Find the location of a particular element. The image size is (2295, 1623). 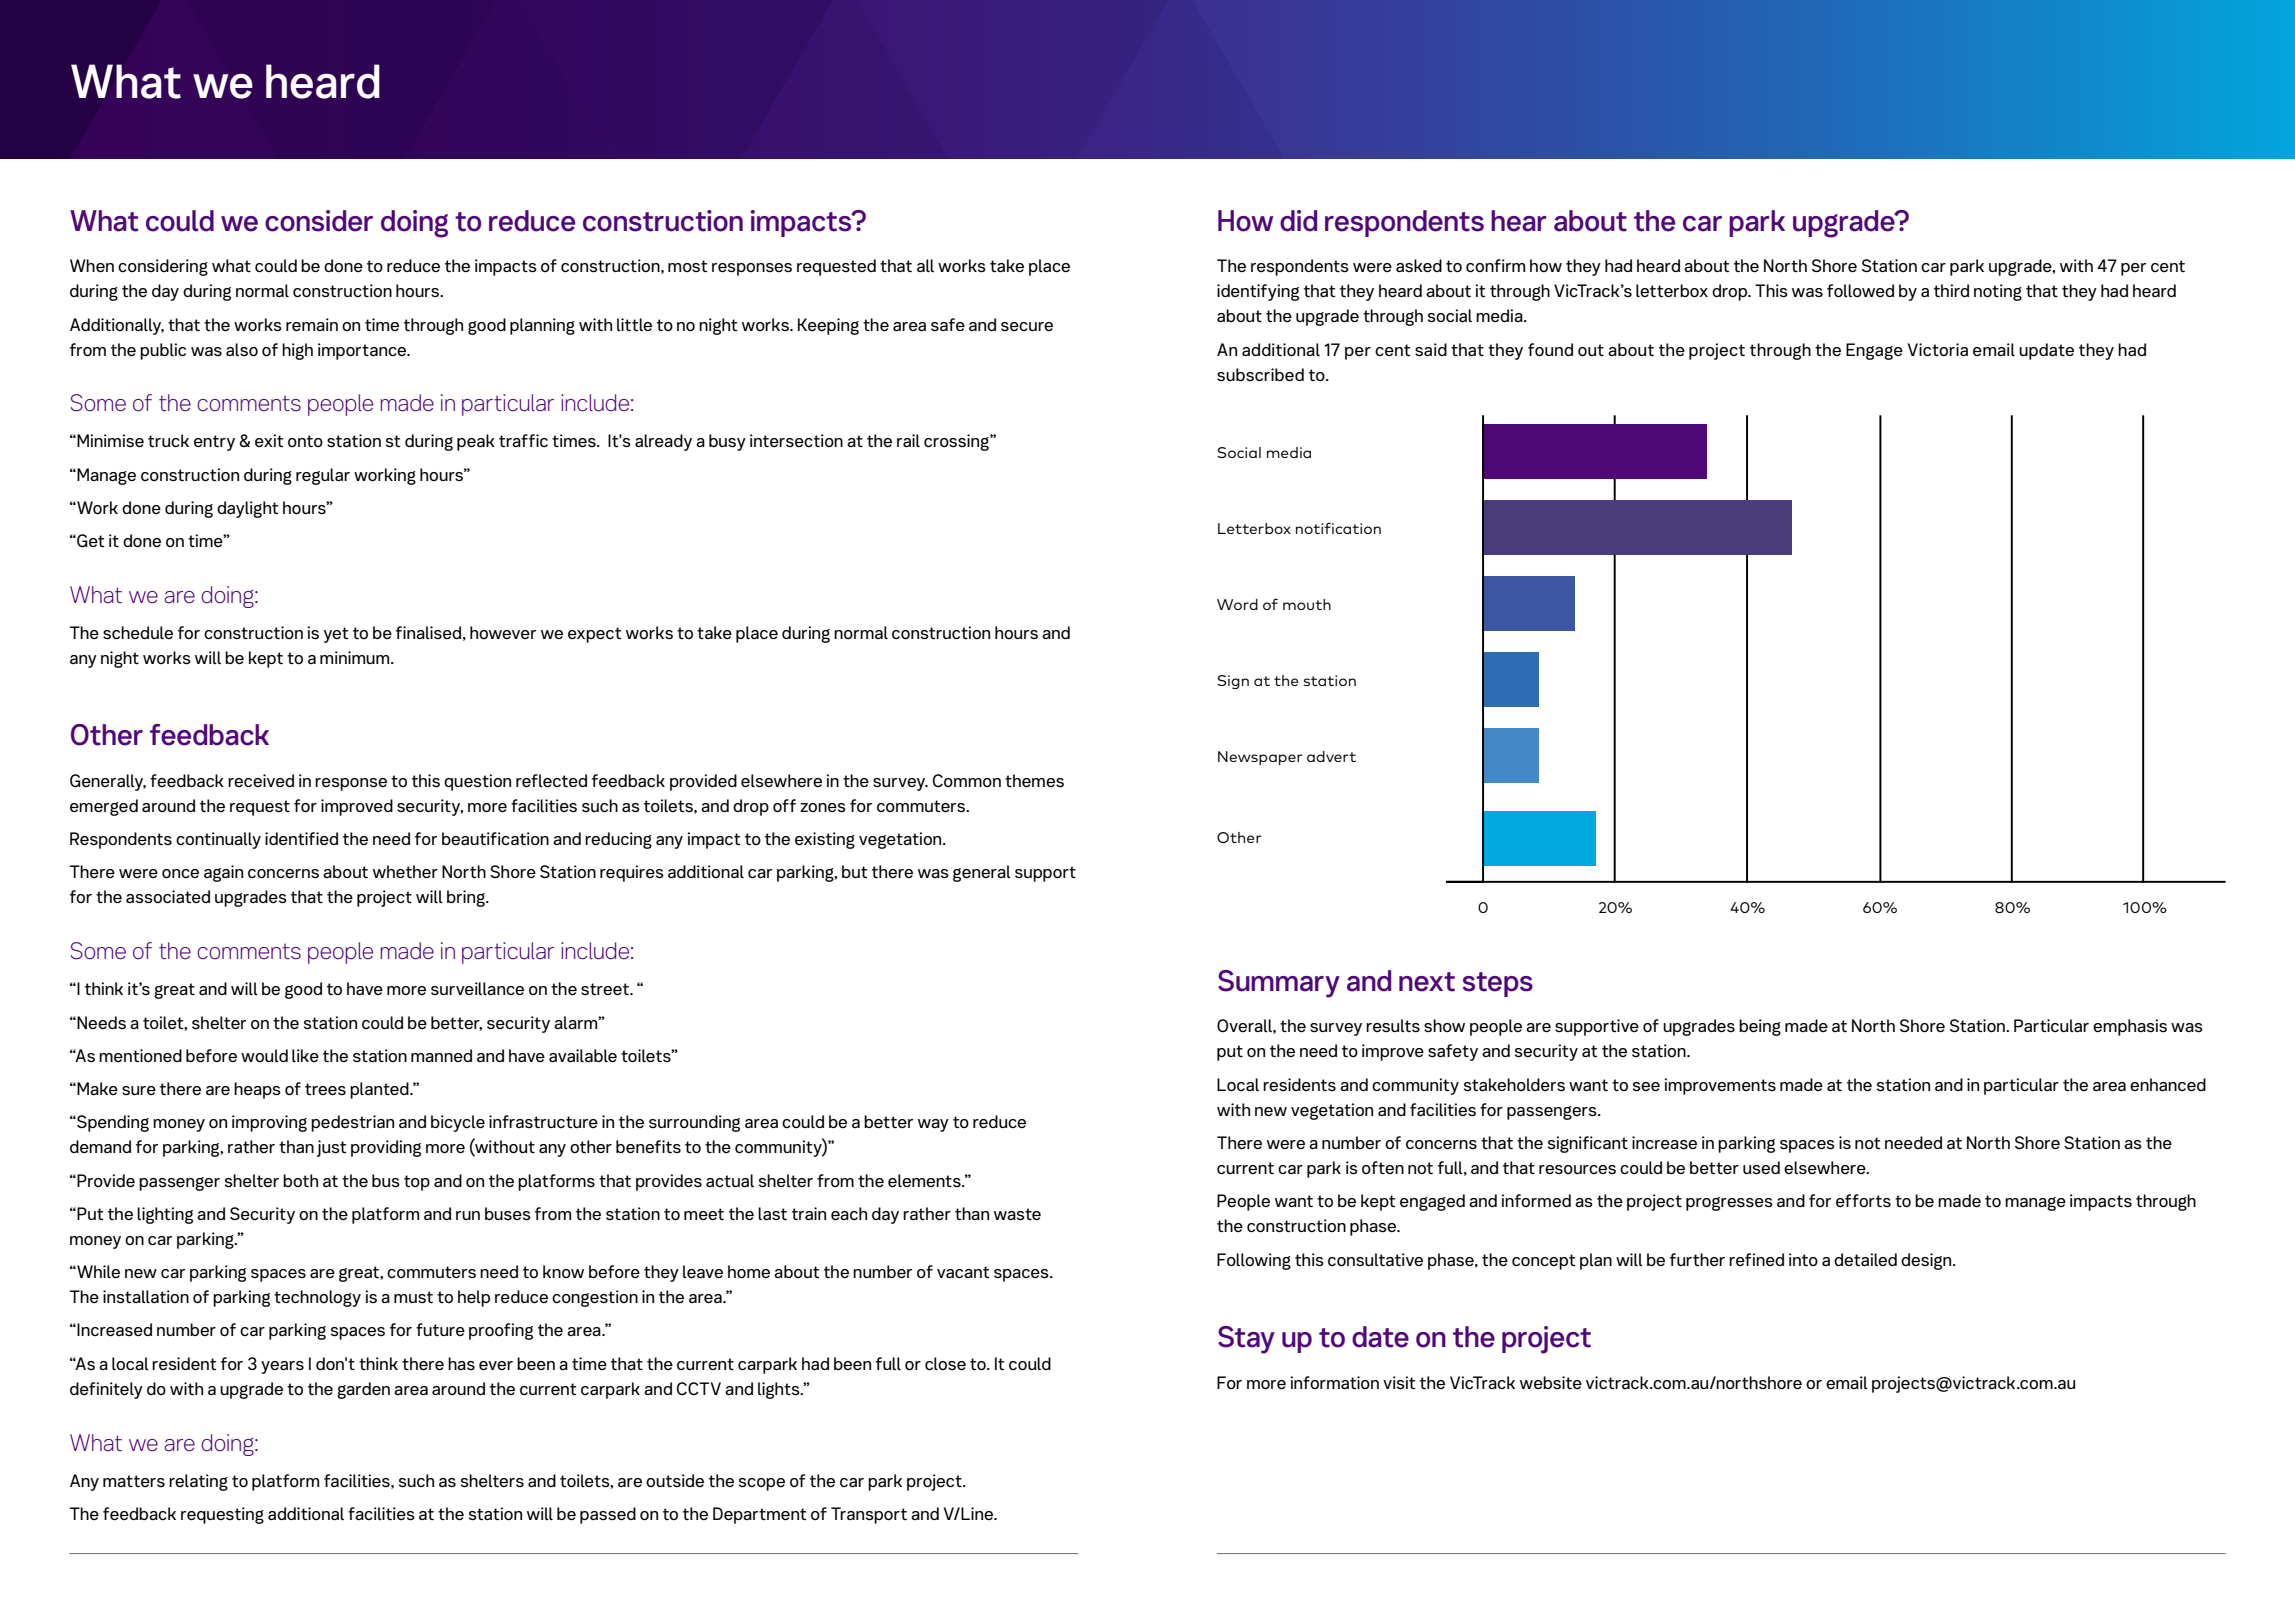

remain is located at coordinates (312, 325).
